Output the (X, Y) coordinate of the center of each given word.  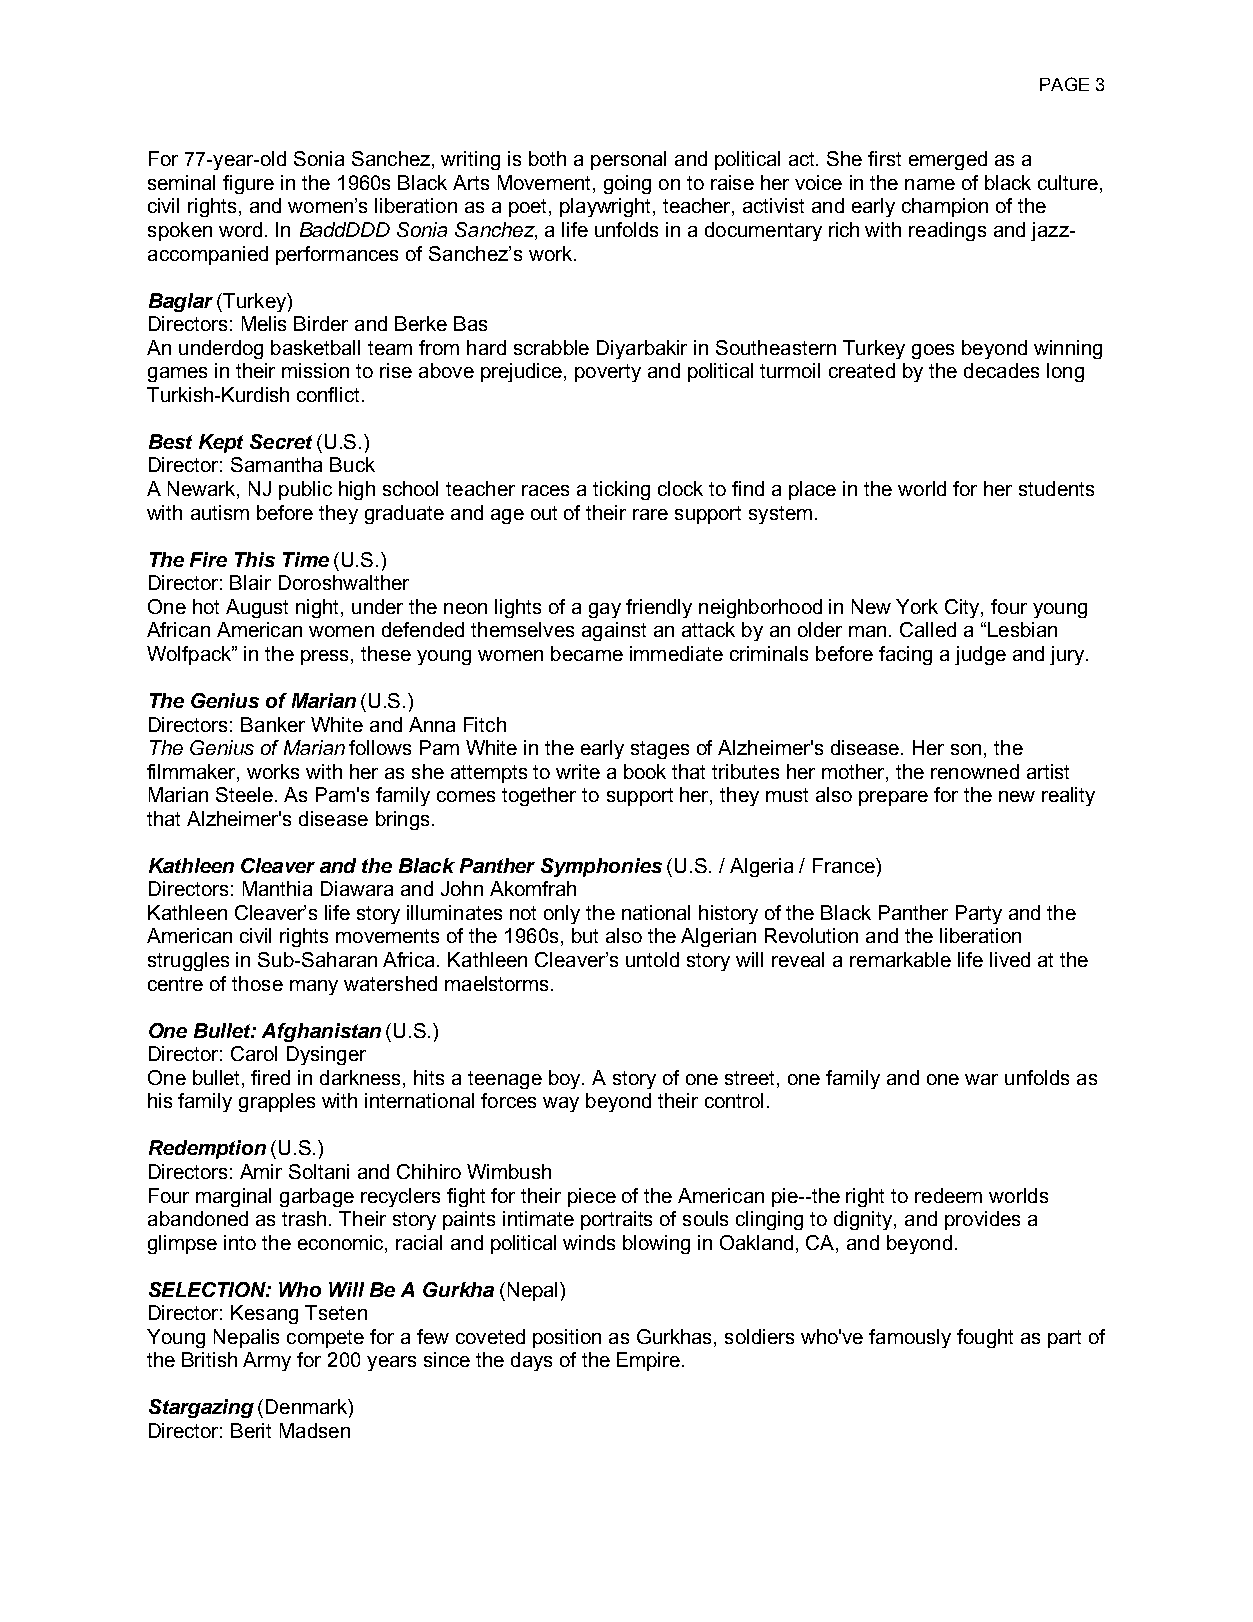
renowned (975, 771)
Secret (281, 441)
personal (628, 160)
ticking (621, 490)
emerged (948, 160)
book (645, 771)
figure (248, 184)
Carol (254, 1053)
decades (1001, 370)
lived (1010, 959)
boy (566, 1079)
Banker (273, 724)
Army (267, 1361)
